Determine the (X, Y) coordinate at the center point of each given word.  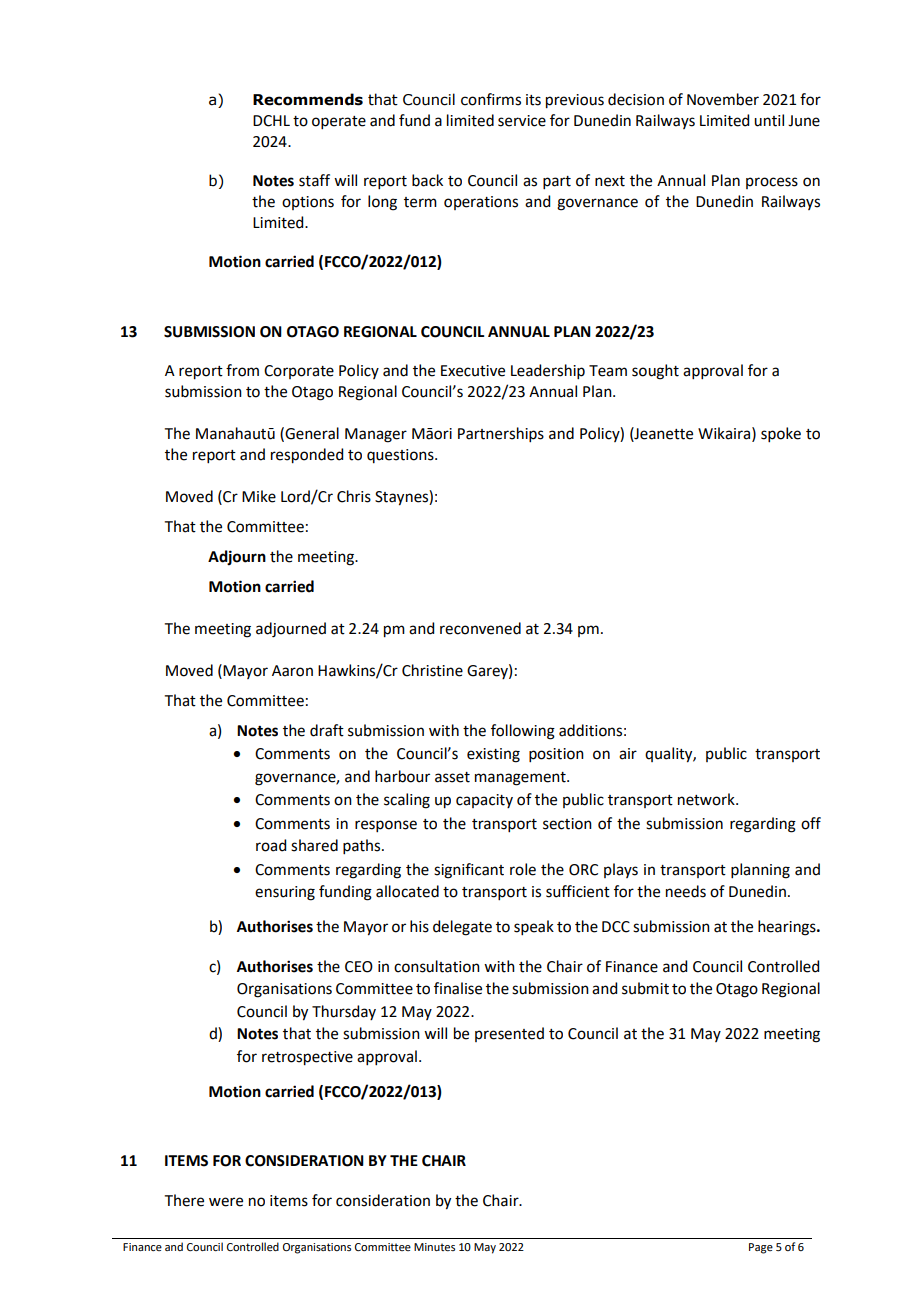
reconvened (480, 628)
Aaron (292, 671)
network (707, 799)
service (522, 121)
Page (761, 1248)
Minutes (434, 1247)
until (769, 120)
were (226, 1202)
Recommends (308, 99)
